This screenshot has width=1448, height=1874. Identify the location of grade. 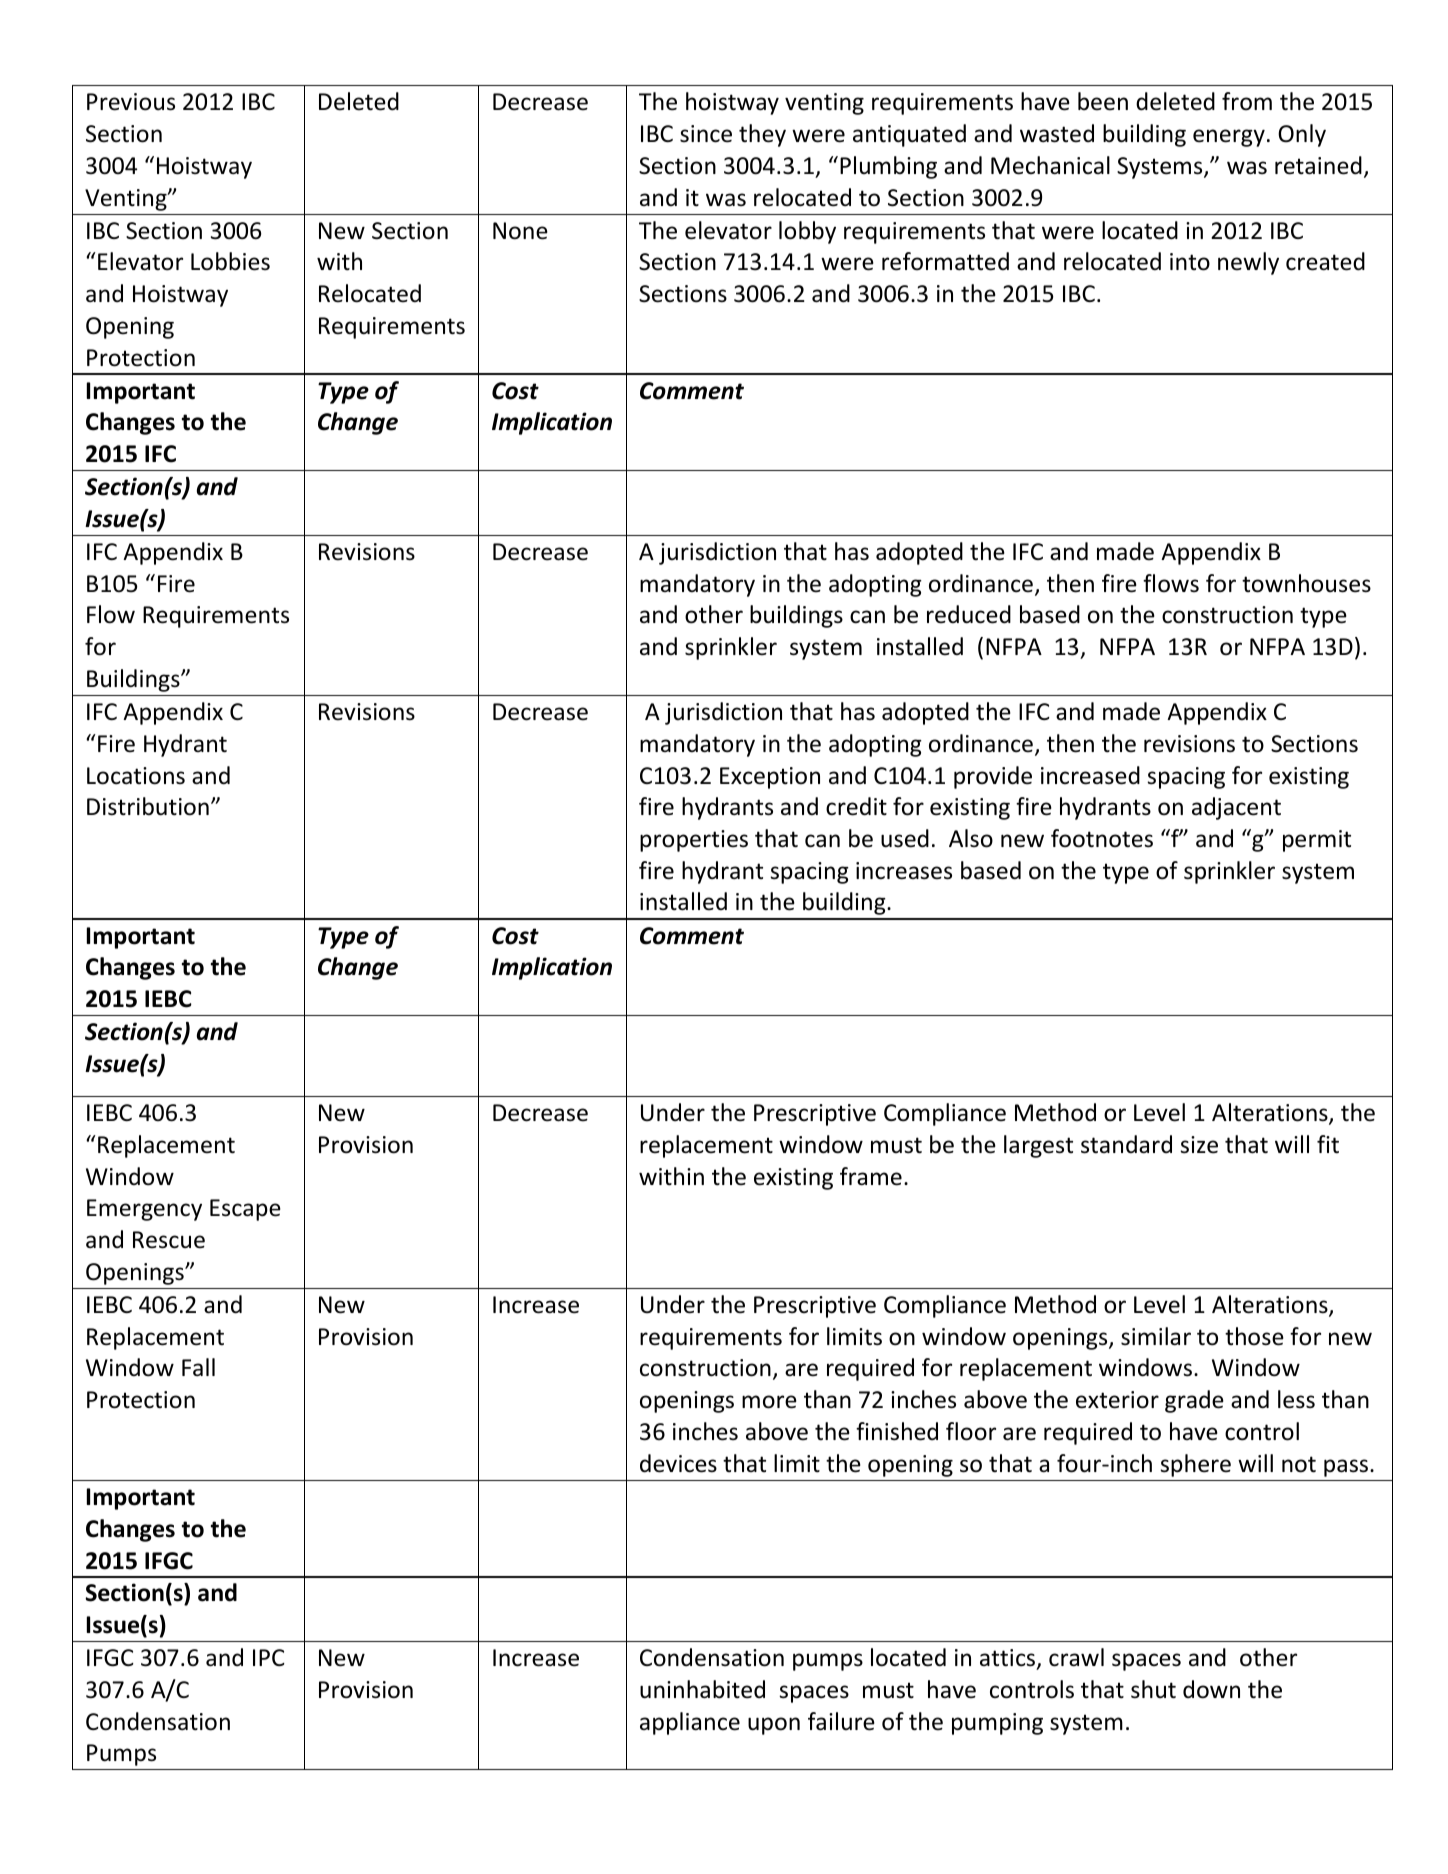
(1194, 1401).
